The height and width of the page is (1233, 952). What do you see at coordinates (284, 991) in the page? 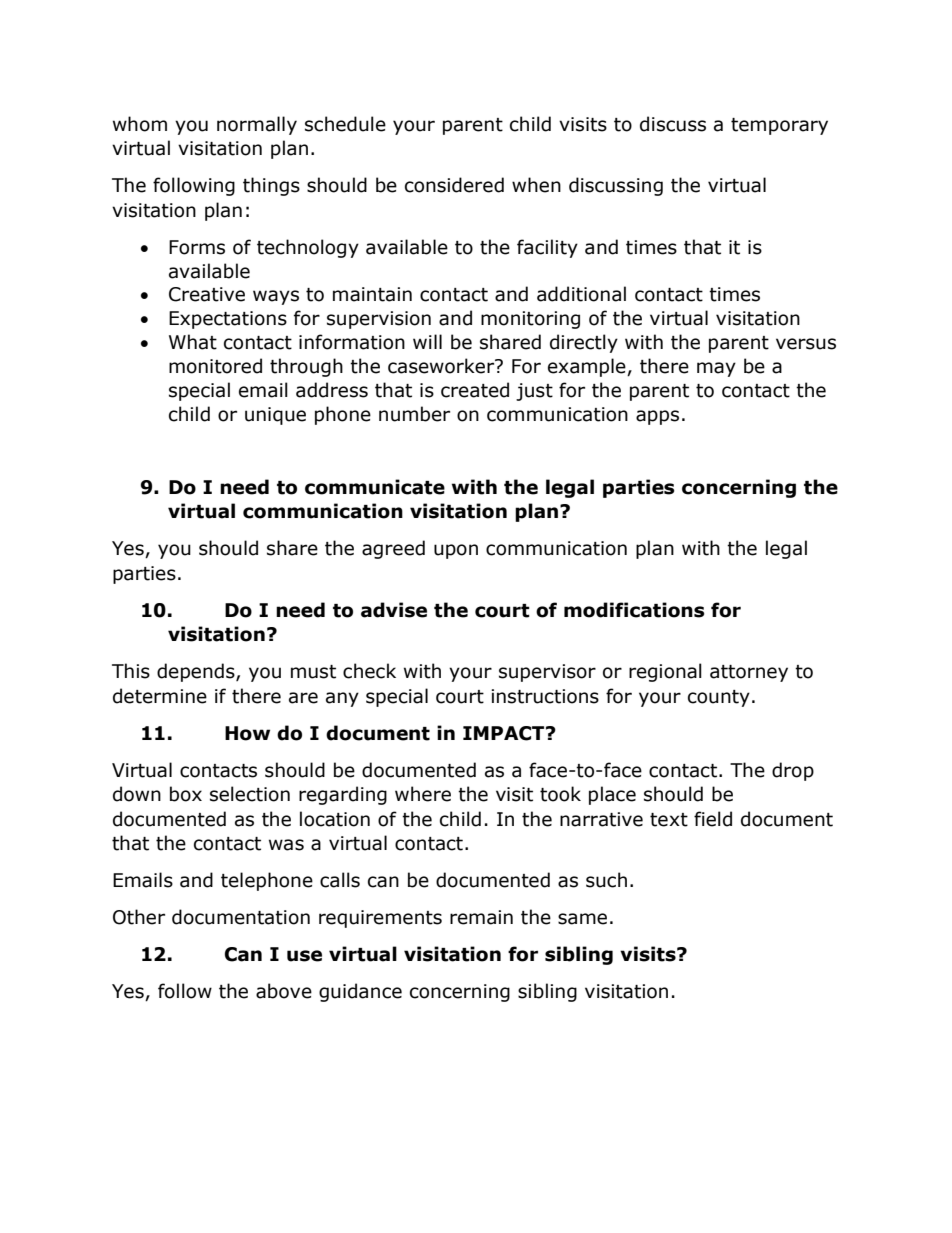
I see `above` at bounding box center [284, 991].
